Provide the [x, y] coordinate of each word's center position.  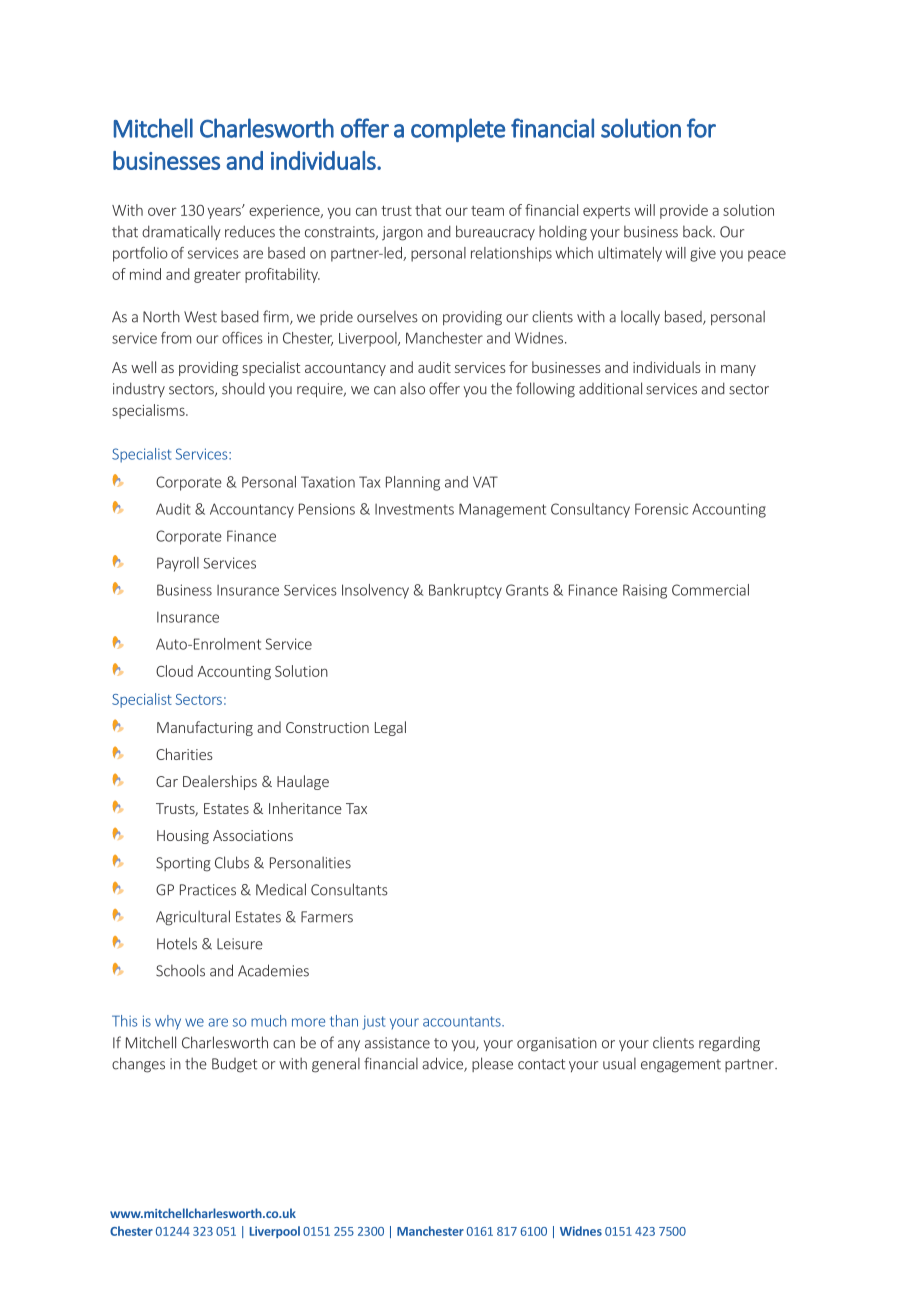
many [738, 370]
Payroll [178, 564]
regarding [729, 1044]
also [412, 388]
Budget [234, 1065]
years [225, 212]
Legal [390, 728]
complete [458, 130]
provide [684, 211]
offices [242, 338]
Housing [183, 837]
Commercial [710, 590]
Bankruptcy [465, 591]
